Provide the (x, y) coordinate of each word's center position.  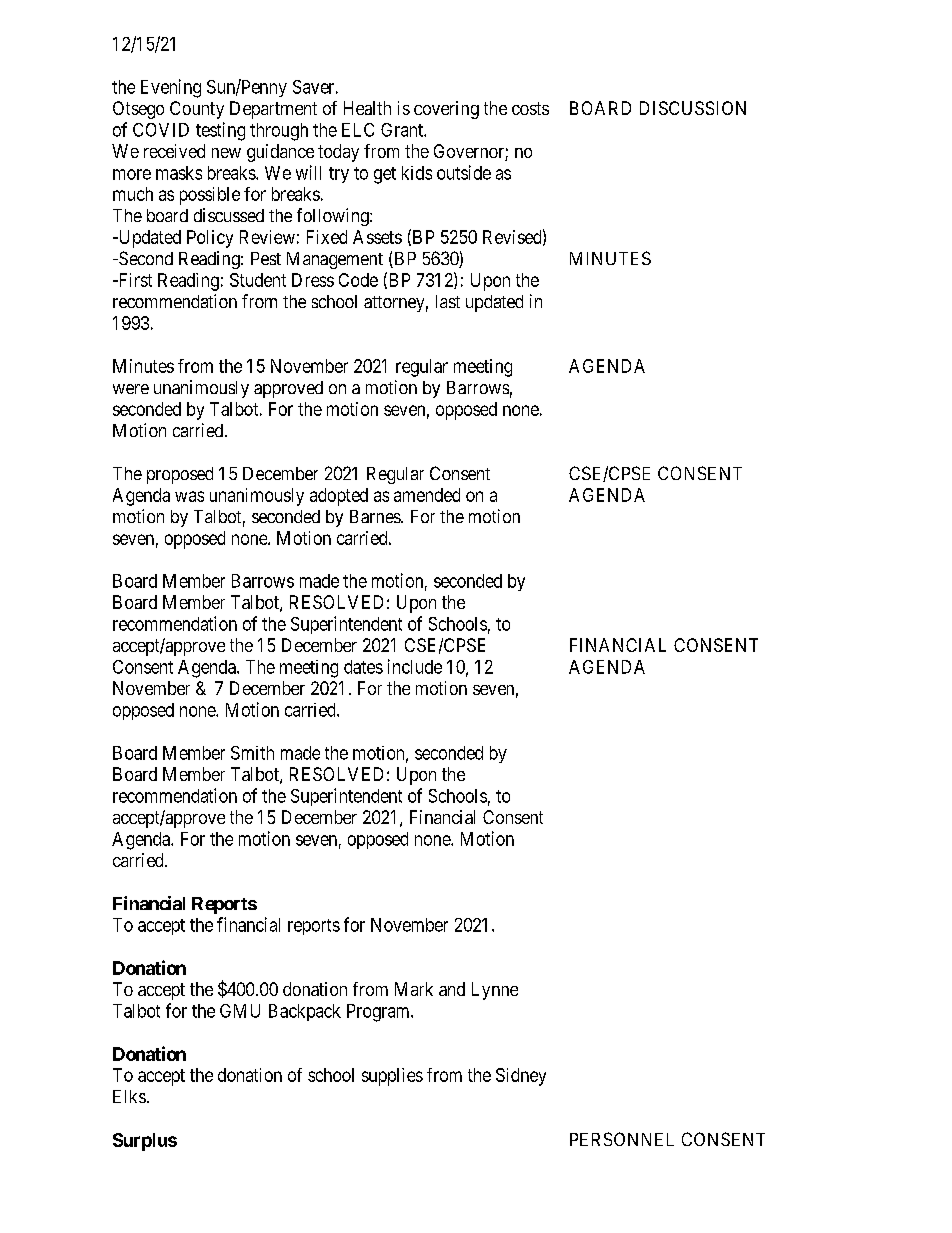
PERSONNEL (622, 1139)
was (189, 496)
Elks (129, 1096)
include (415, 666)
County (197, 110)
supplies (392, 1077)
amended (427, 495)
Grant (403, 130)
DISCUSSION (693, 108)
